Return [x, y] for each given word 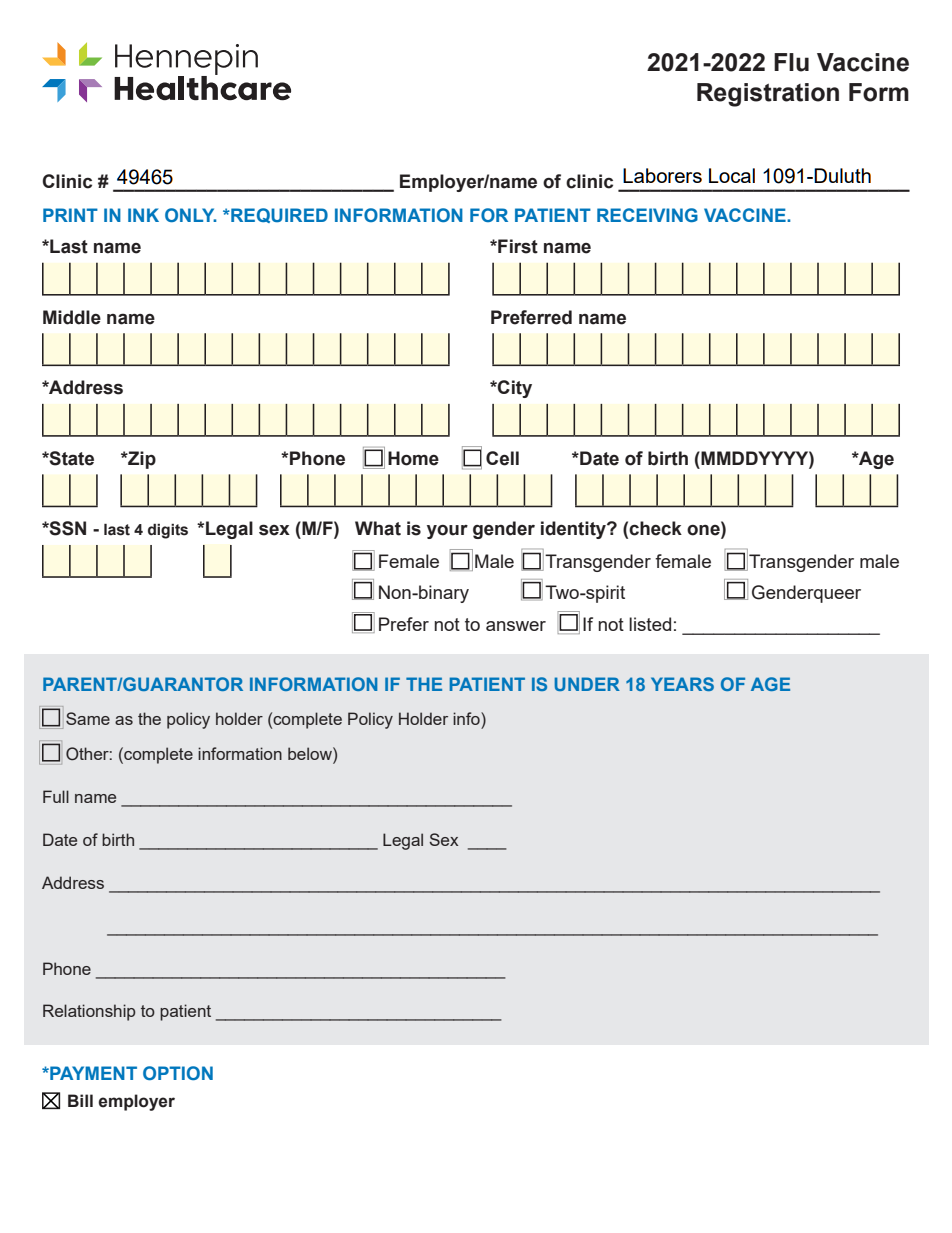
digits [168, 531]
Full [56, 796]
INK [143, 215]
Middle [72, 317]
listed [650, 624]
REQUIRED [278, 215]
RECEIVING [647, 215]
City [514, 389]
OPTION [178, 1073]
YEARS [682, 684]
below [311, 753]
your [447, 532]
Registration [768, 95]
